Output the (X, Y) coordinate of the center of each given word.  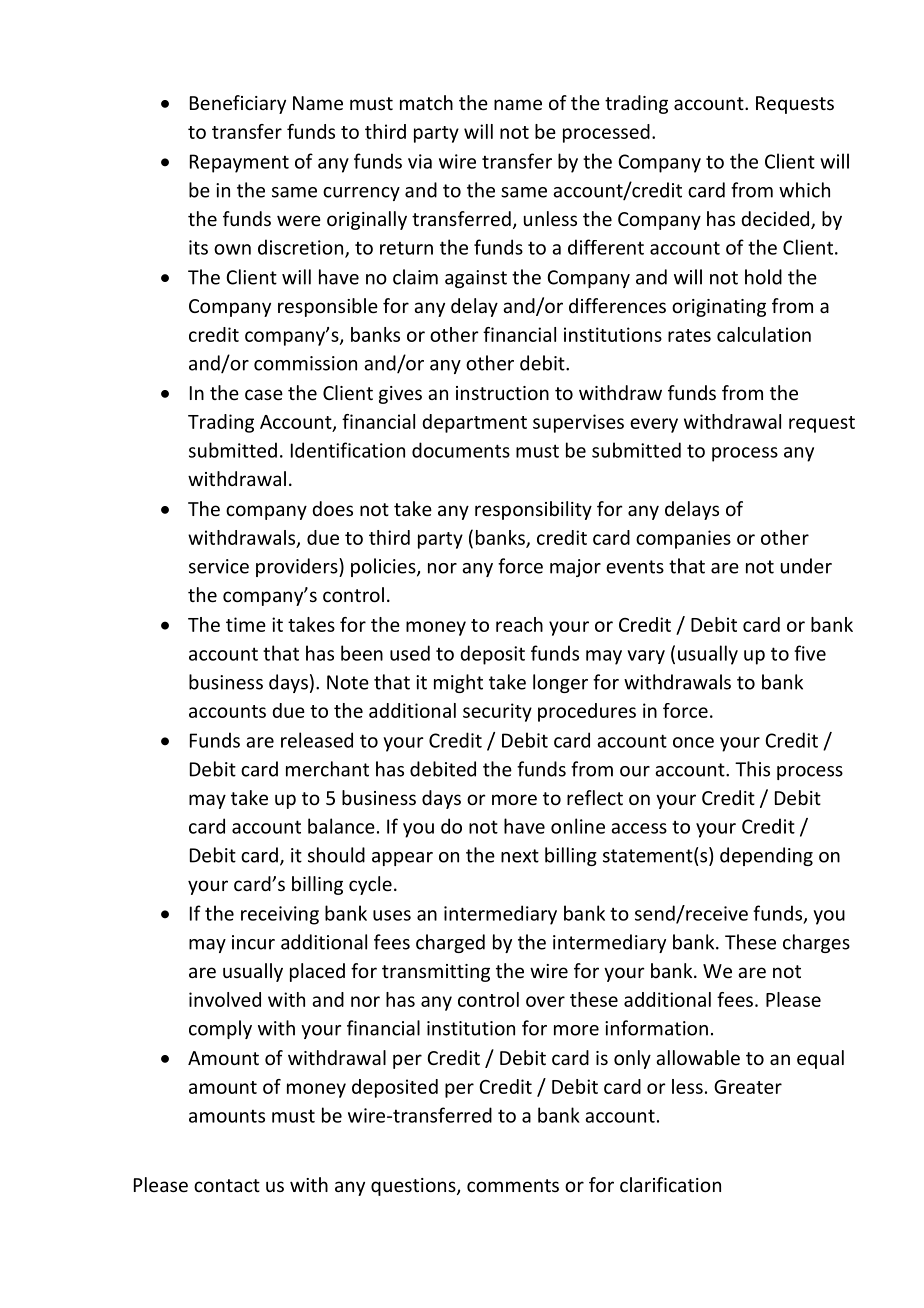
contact (227, 1185)
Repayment (239, 163)
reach (519, 624)
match (426, 102)
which (804, 190)
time (246, 624)
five (810, 653)
